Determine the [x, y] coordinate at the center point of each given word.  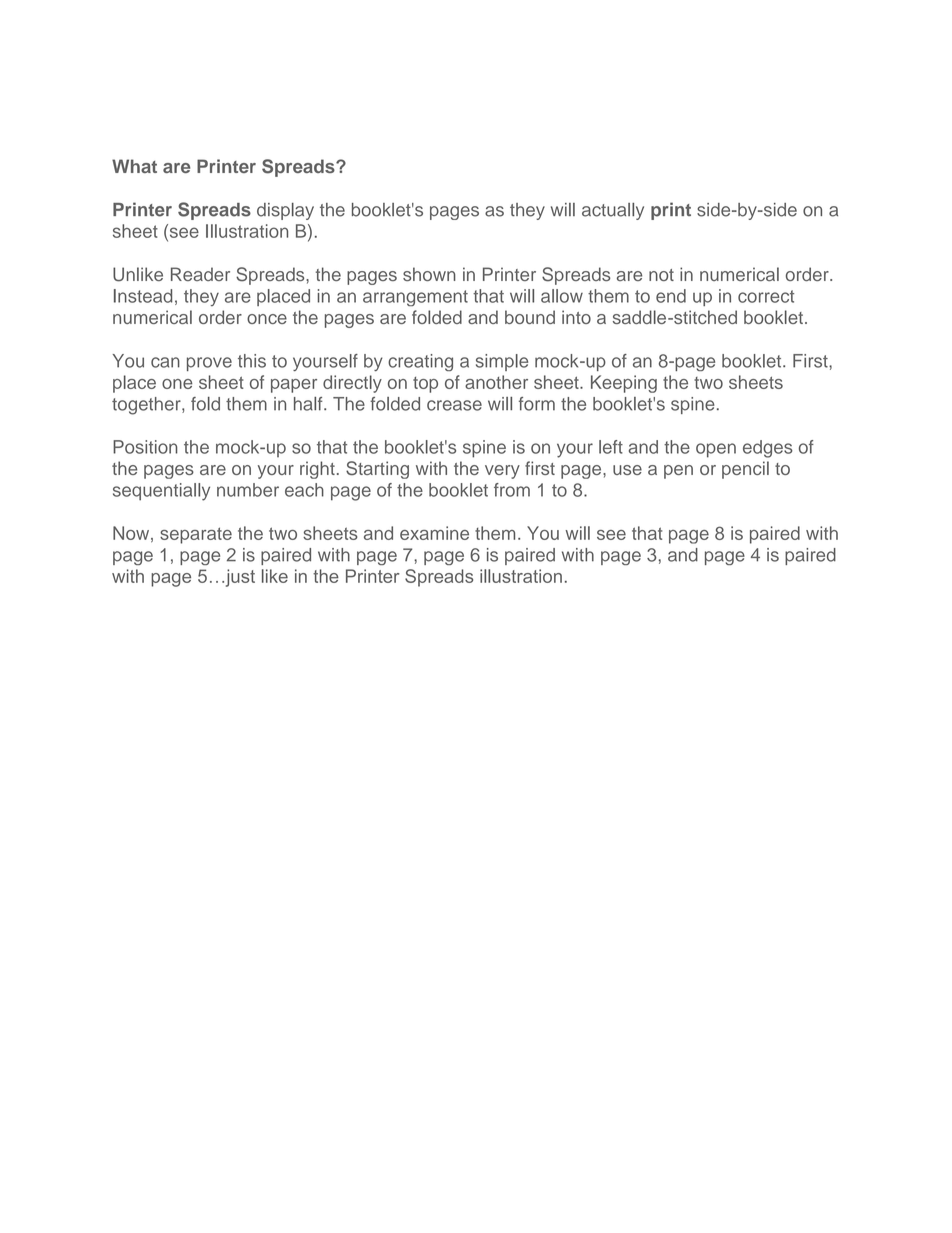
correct [766, 296]
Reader [200, 274]
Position [145, 447]
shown [429, 274]
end [671, 296]
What [134, 166]
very [502, 472]
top [425, 385]
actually [613, 211]
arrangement [415, 298]
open [716, 450]
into [576, 317]
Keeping [624, 384]
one [177, 384]
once [267, 319]
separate [196, 535]
